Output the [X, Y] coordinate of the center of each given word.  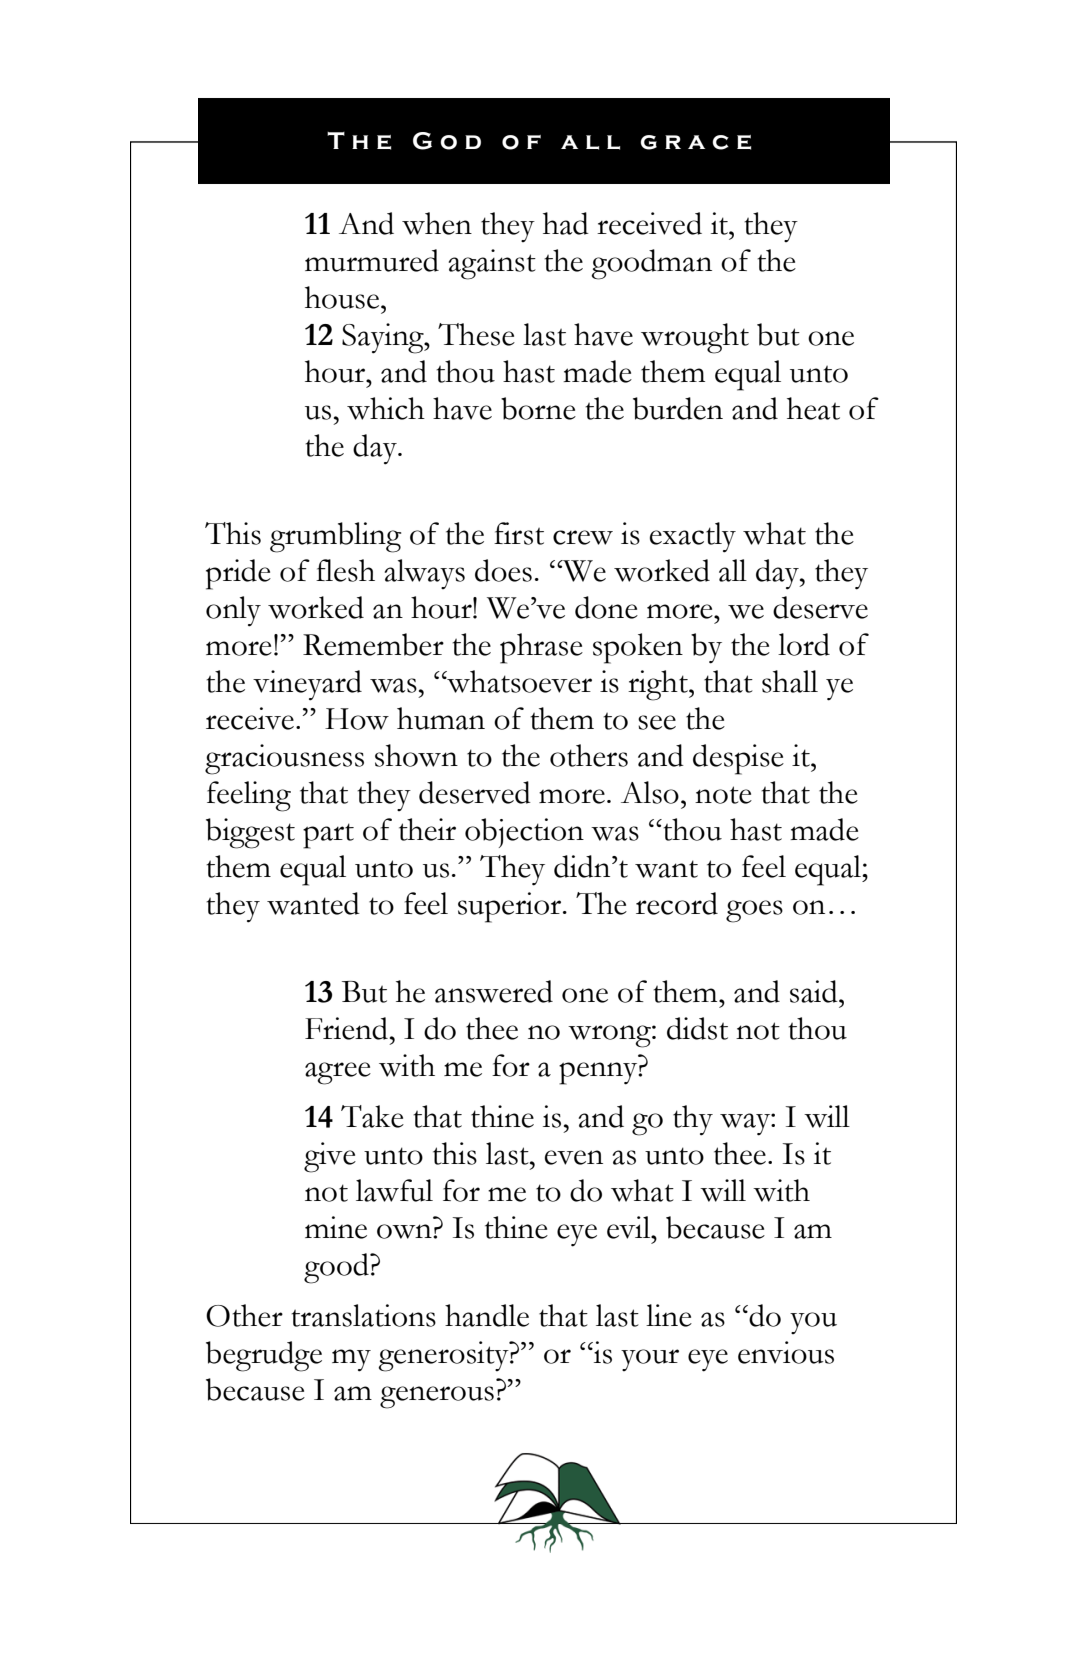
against [492, 264]
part [328, 836]
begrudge [264, 1356]
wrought [695, 338]
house [343, 297]
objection [524, 833]
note [723, 795]
